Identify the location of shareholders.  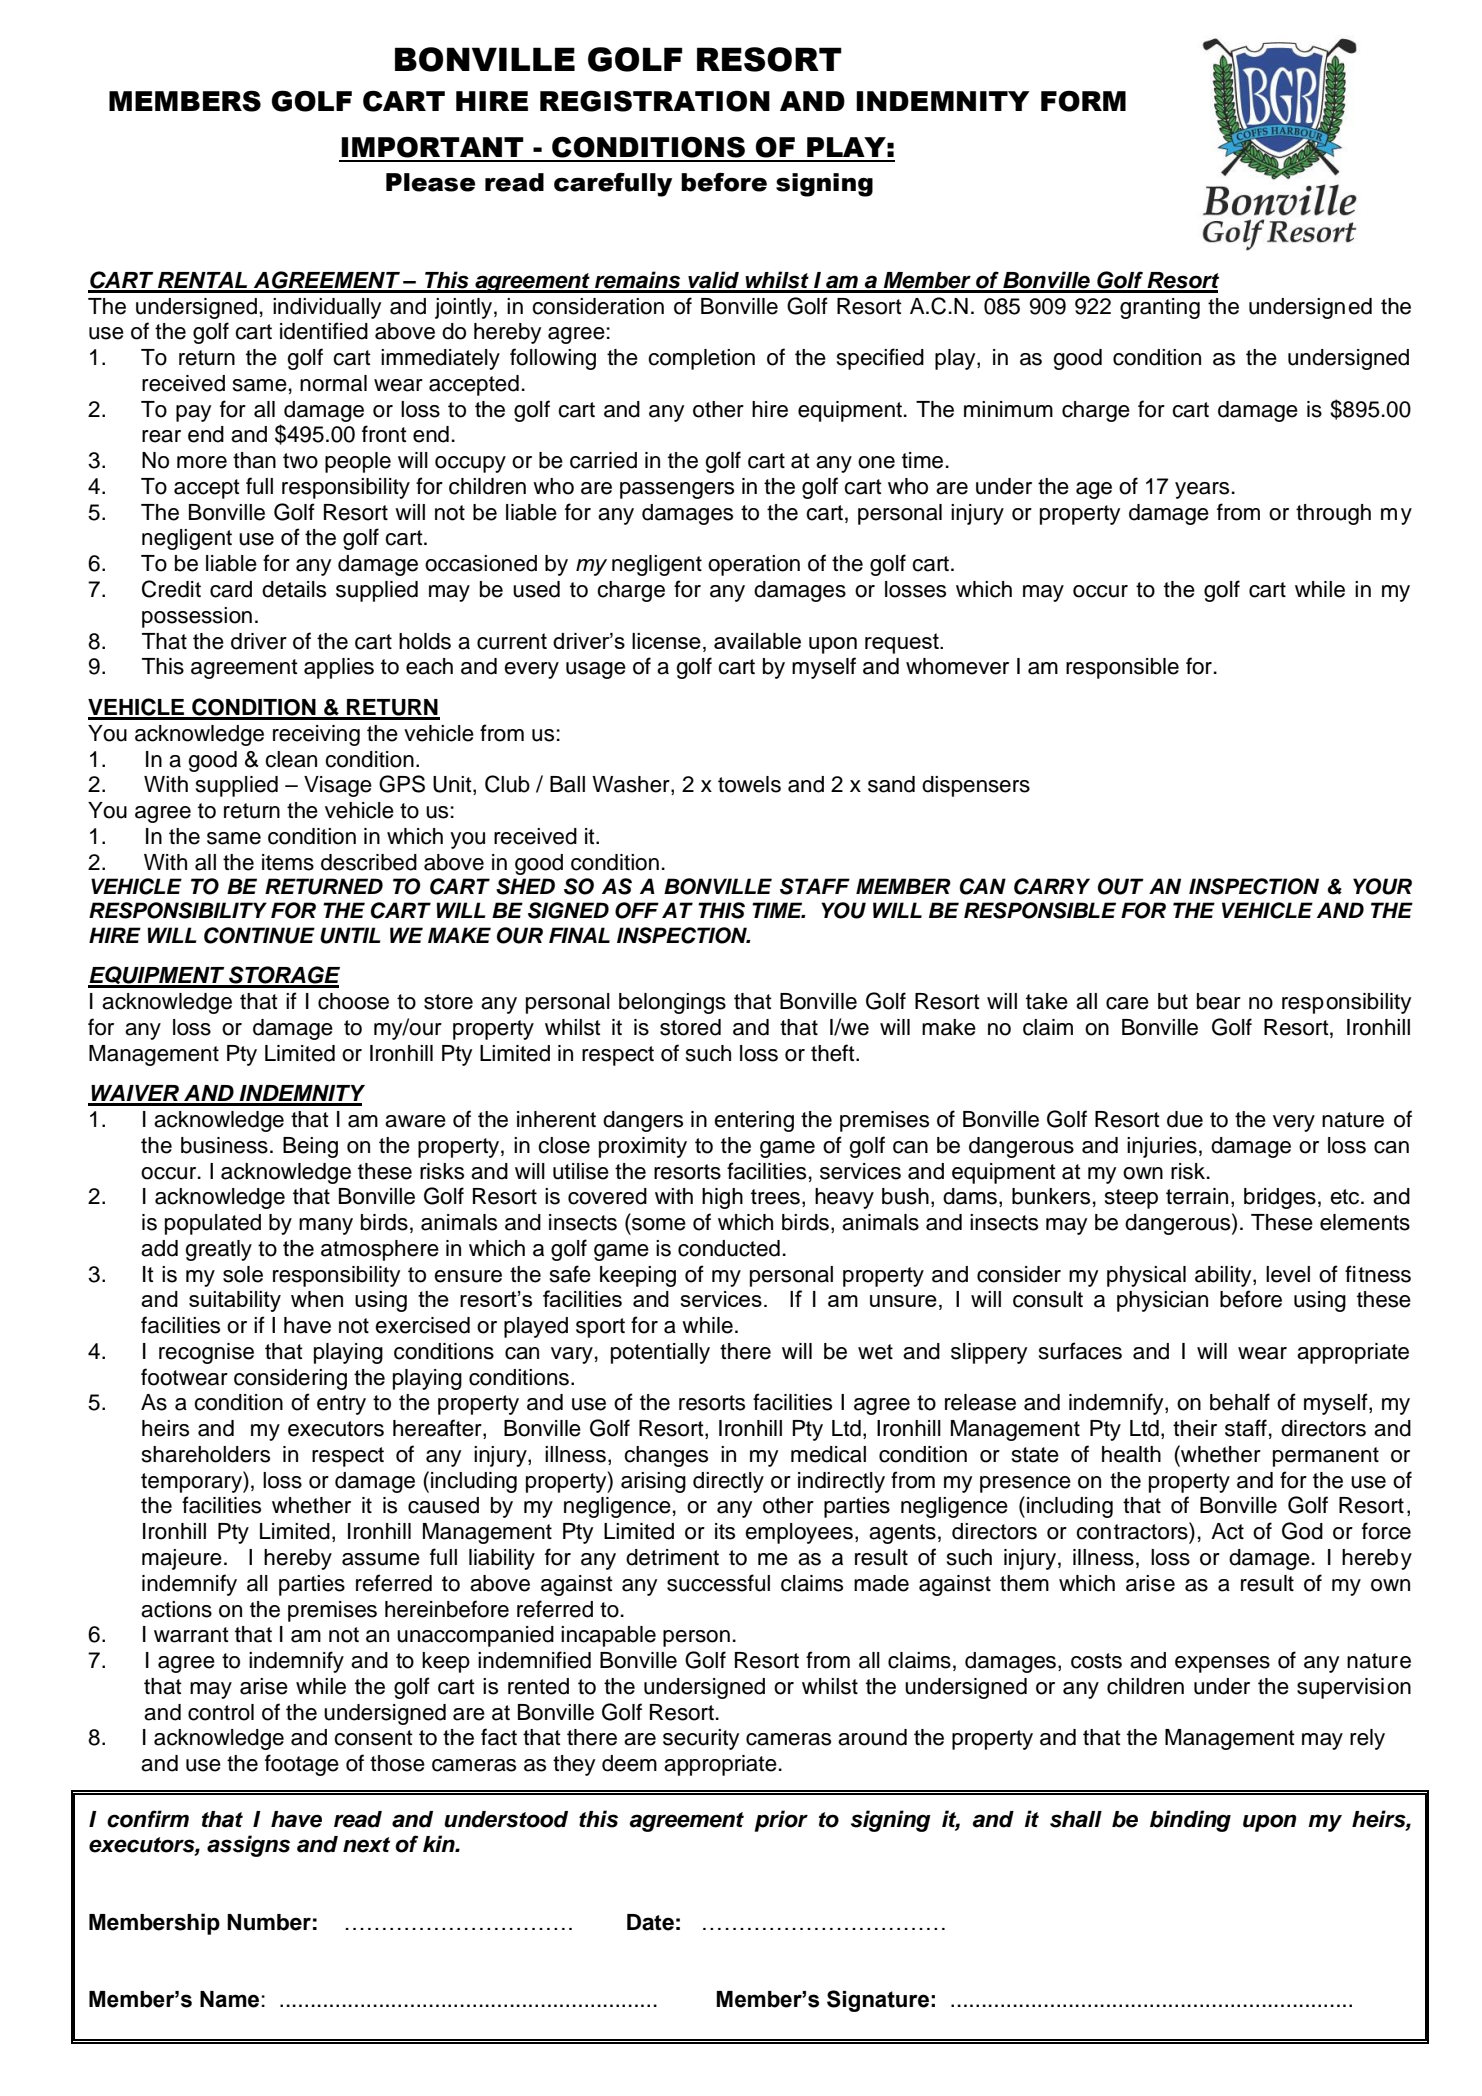
(206, 1454).
